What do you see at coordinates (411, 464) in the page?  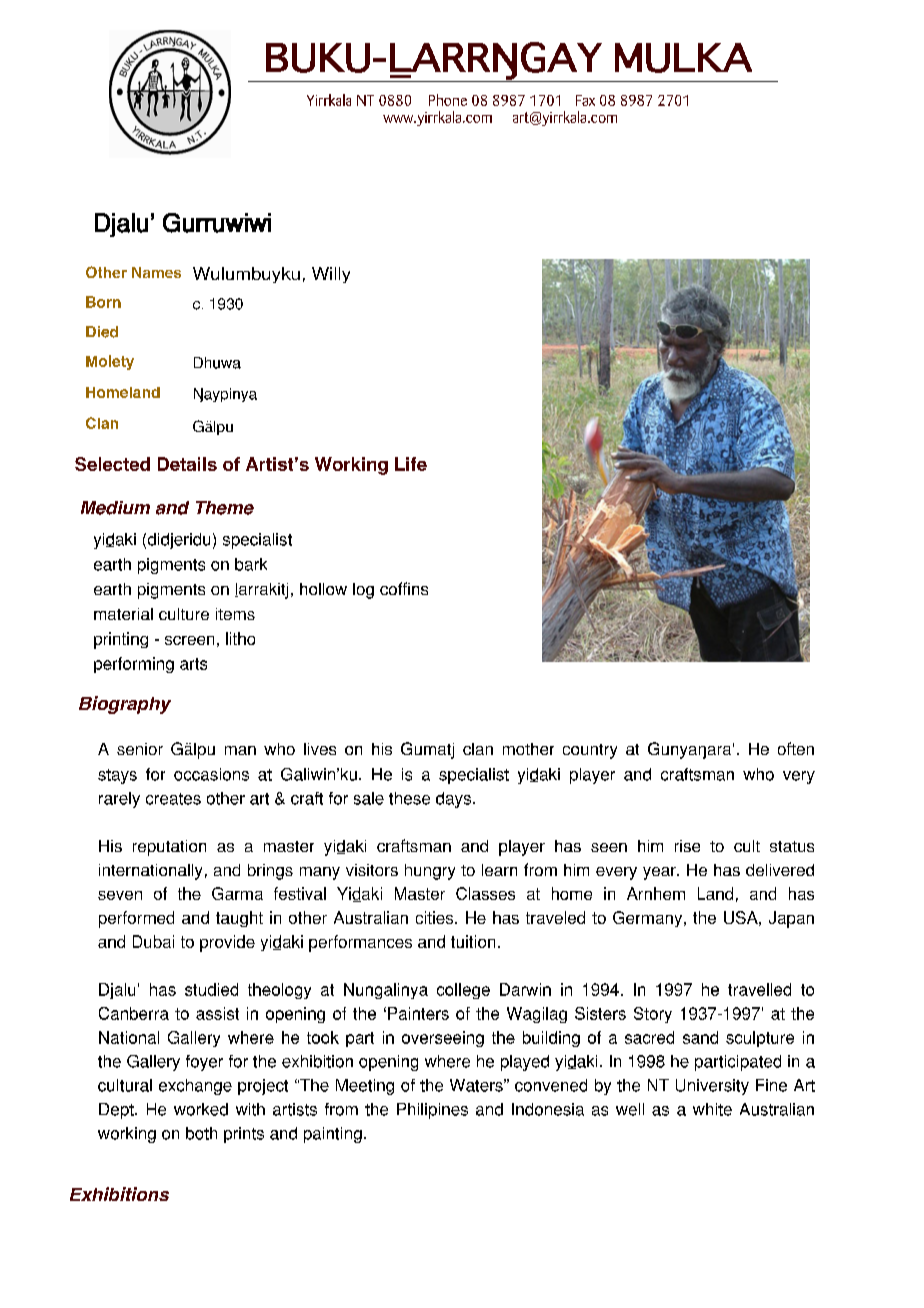 I see `Life` at bounding box center [411, 464].
